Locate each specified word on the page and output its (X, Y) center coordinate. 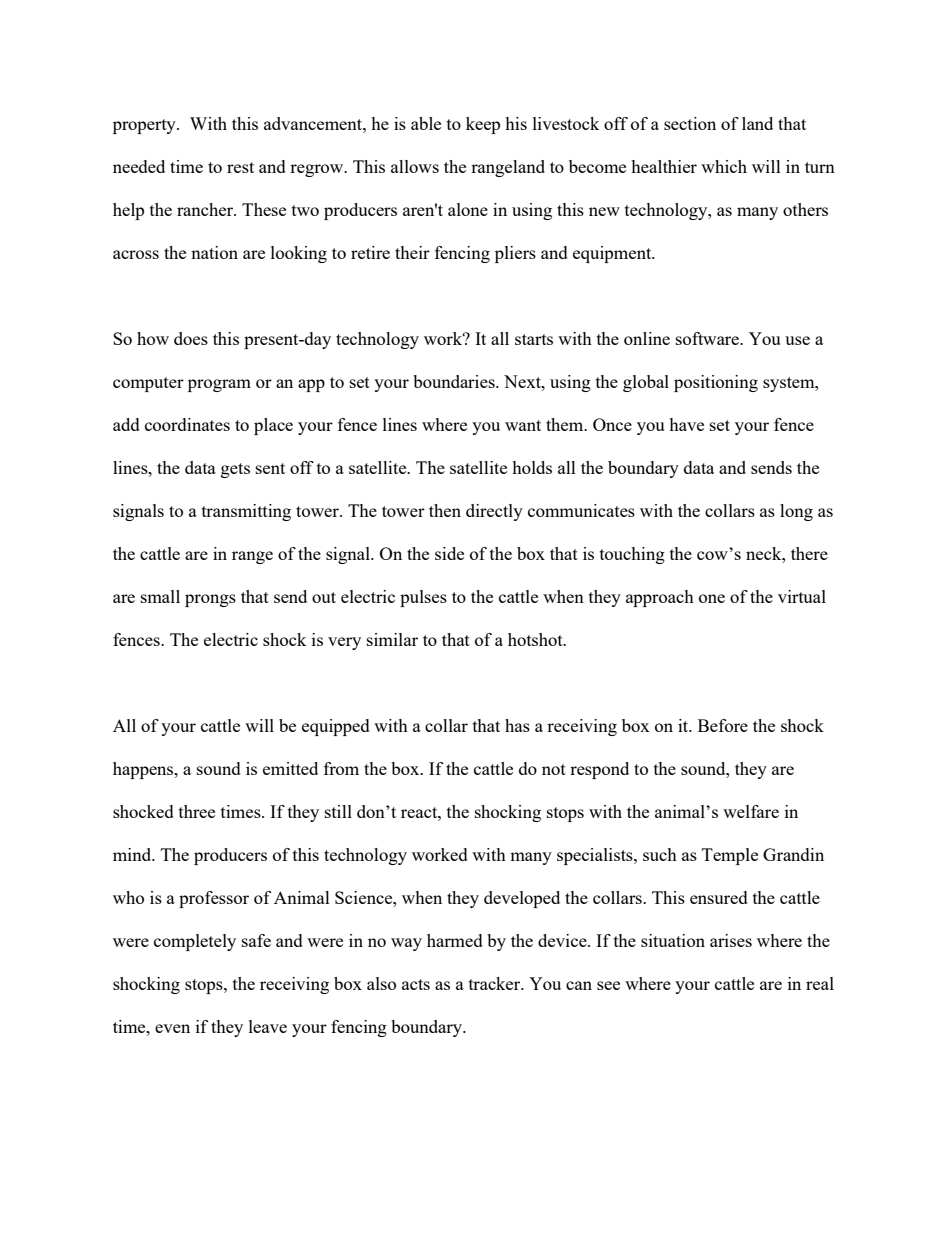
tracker (496, 983)
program (219, 385)
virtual (802, 596)
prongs (210, 600)
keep (483, 125)
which (724, 166)
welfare (751, 811)
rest (240, 167)
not (554, 769)
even (172, 1028)
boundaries (455, 381)
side (449, 553)
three (197, 811)
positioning (716, 383)
